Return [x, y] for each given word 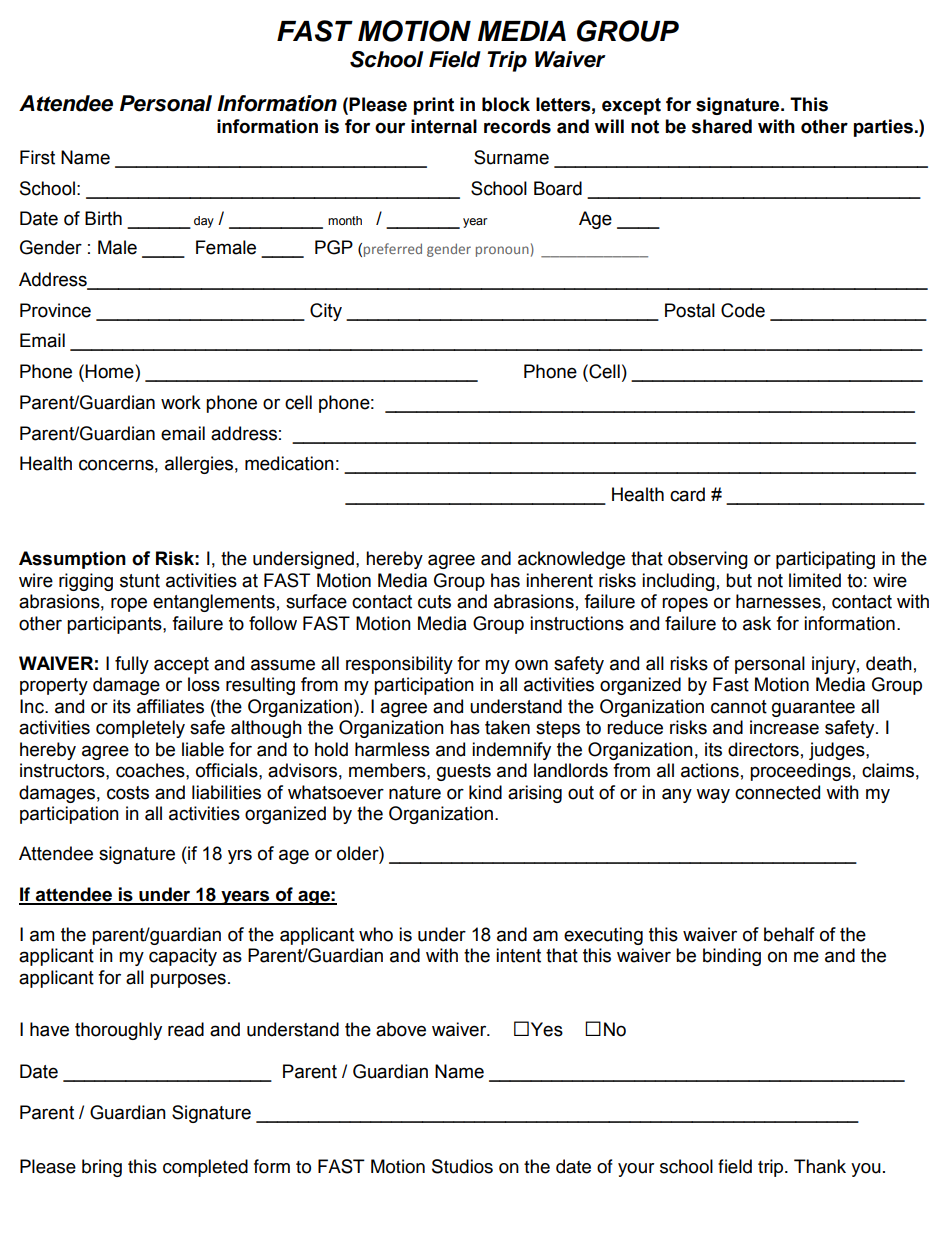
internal [444, 126]
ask [757, 623]
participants [115, 625]
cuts [434, 602]
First [37, 157]
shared [722, 126]
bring [102, 1168]
